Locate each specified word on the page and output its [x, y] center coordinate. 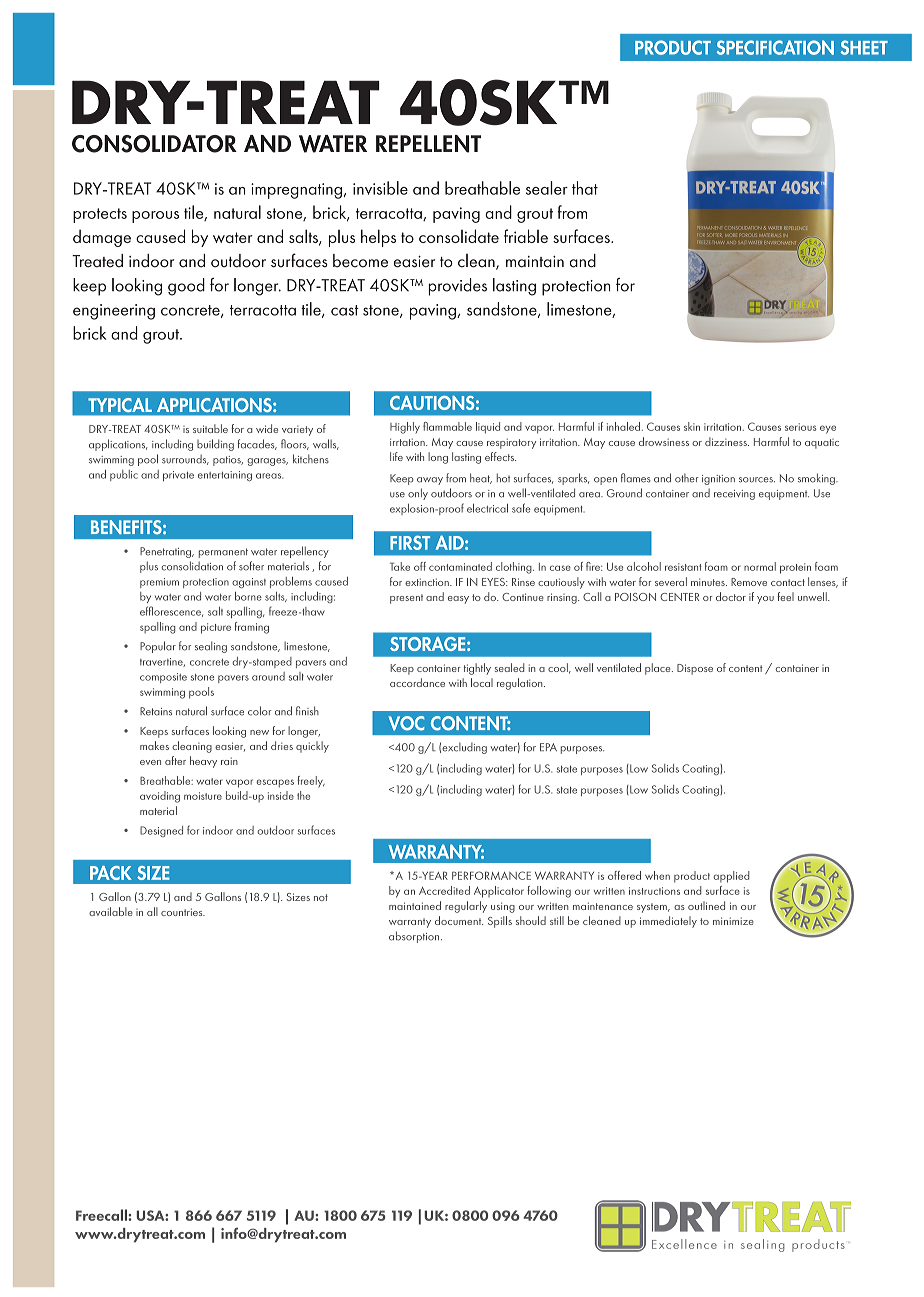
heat [481, 478]
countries [183, 912]
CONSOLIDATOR [154, 144]
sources [757, 480]
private [178, 476]
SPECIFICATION [775, 47]
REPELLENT [428, 144]
